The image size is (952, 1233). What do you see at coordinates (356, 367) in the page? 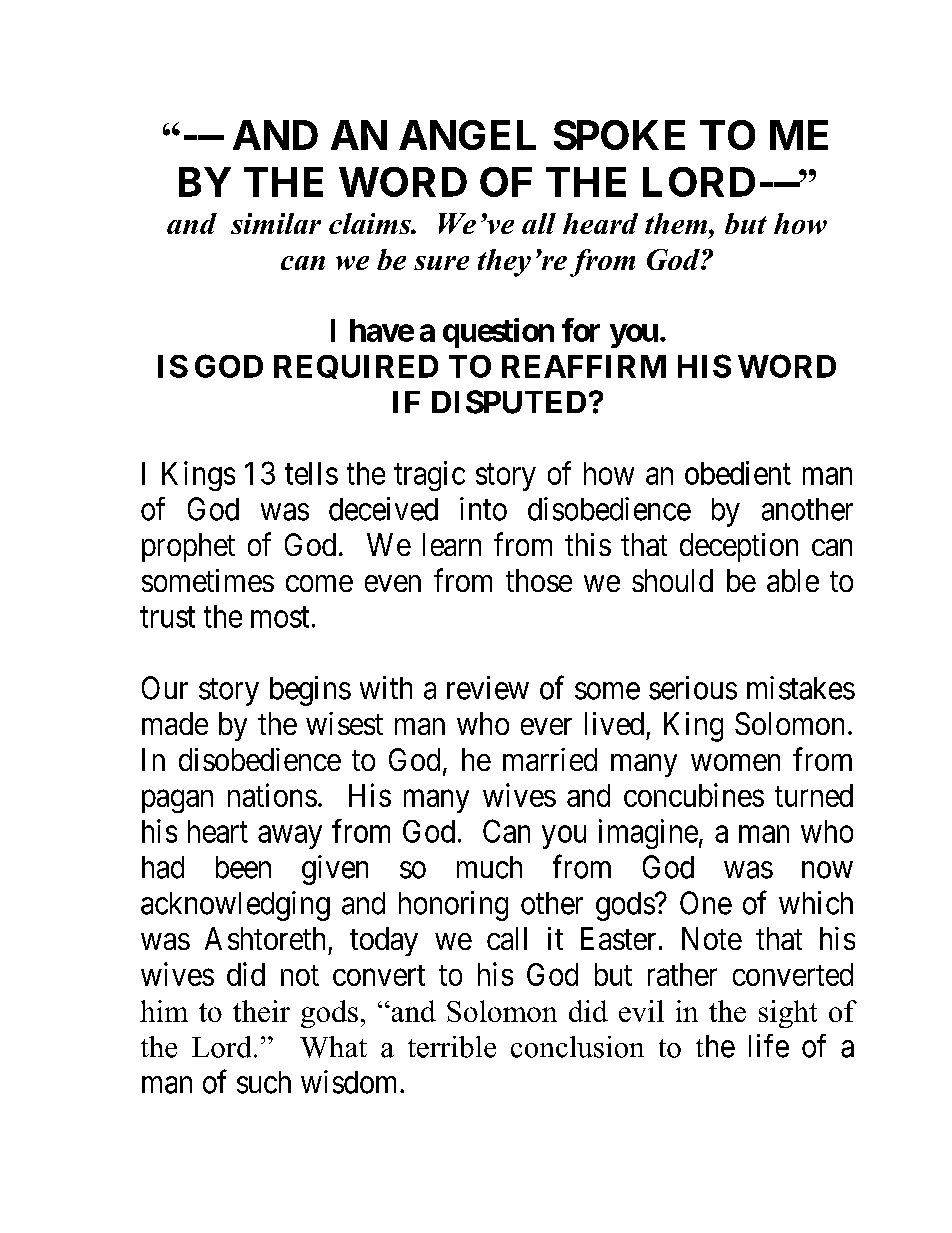
I see `REQUIRED` at bounding box center [356, 367].
